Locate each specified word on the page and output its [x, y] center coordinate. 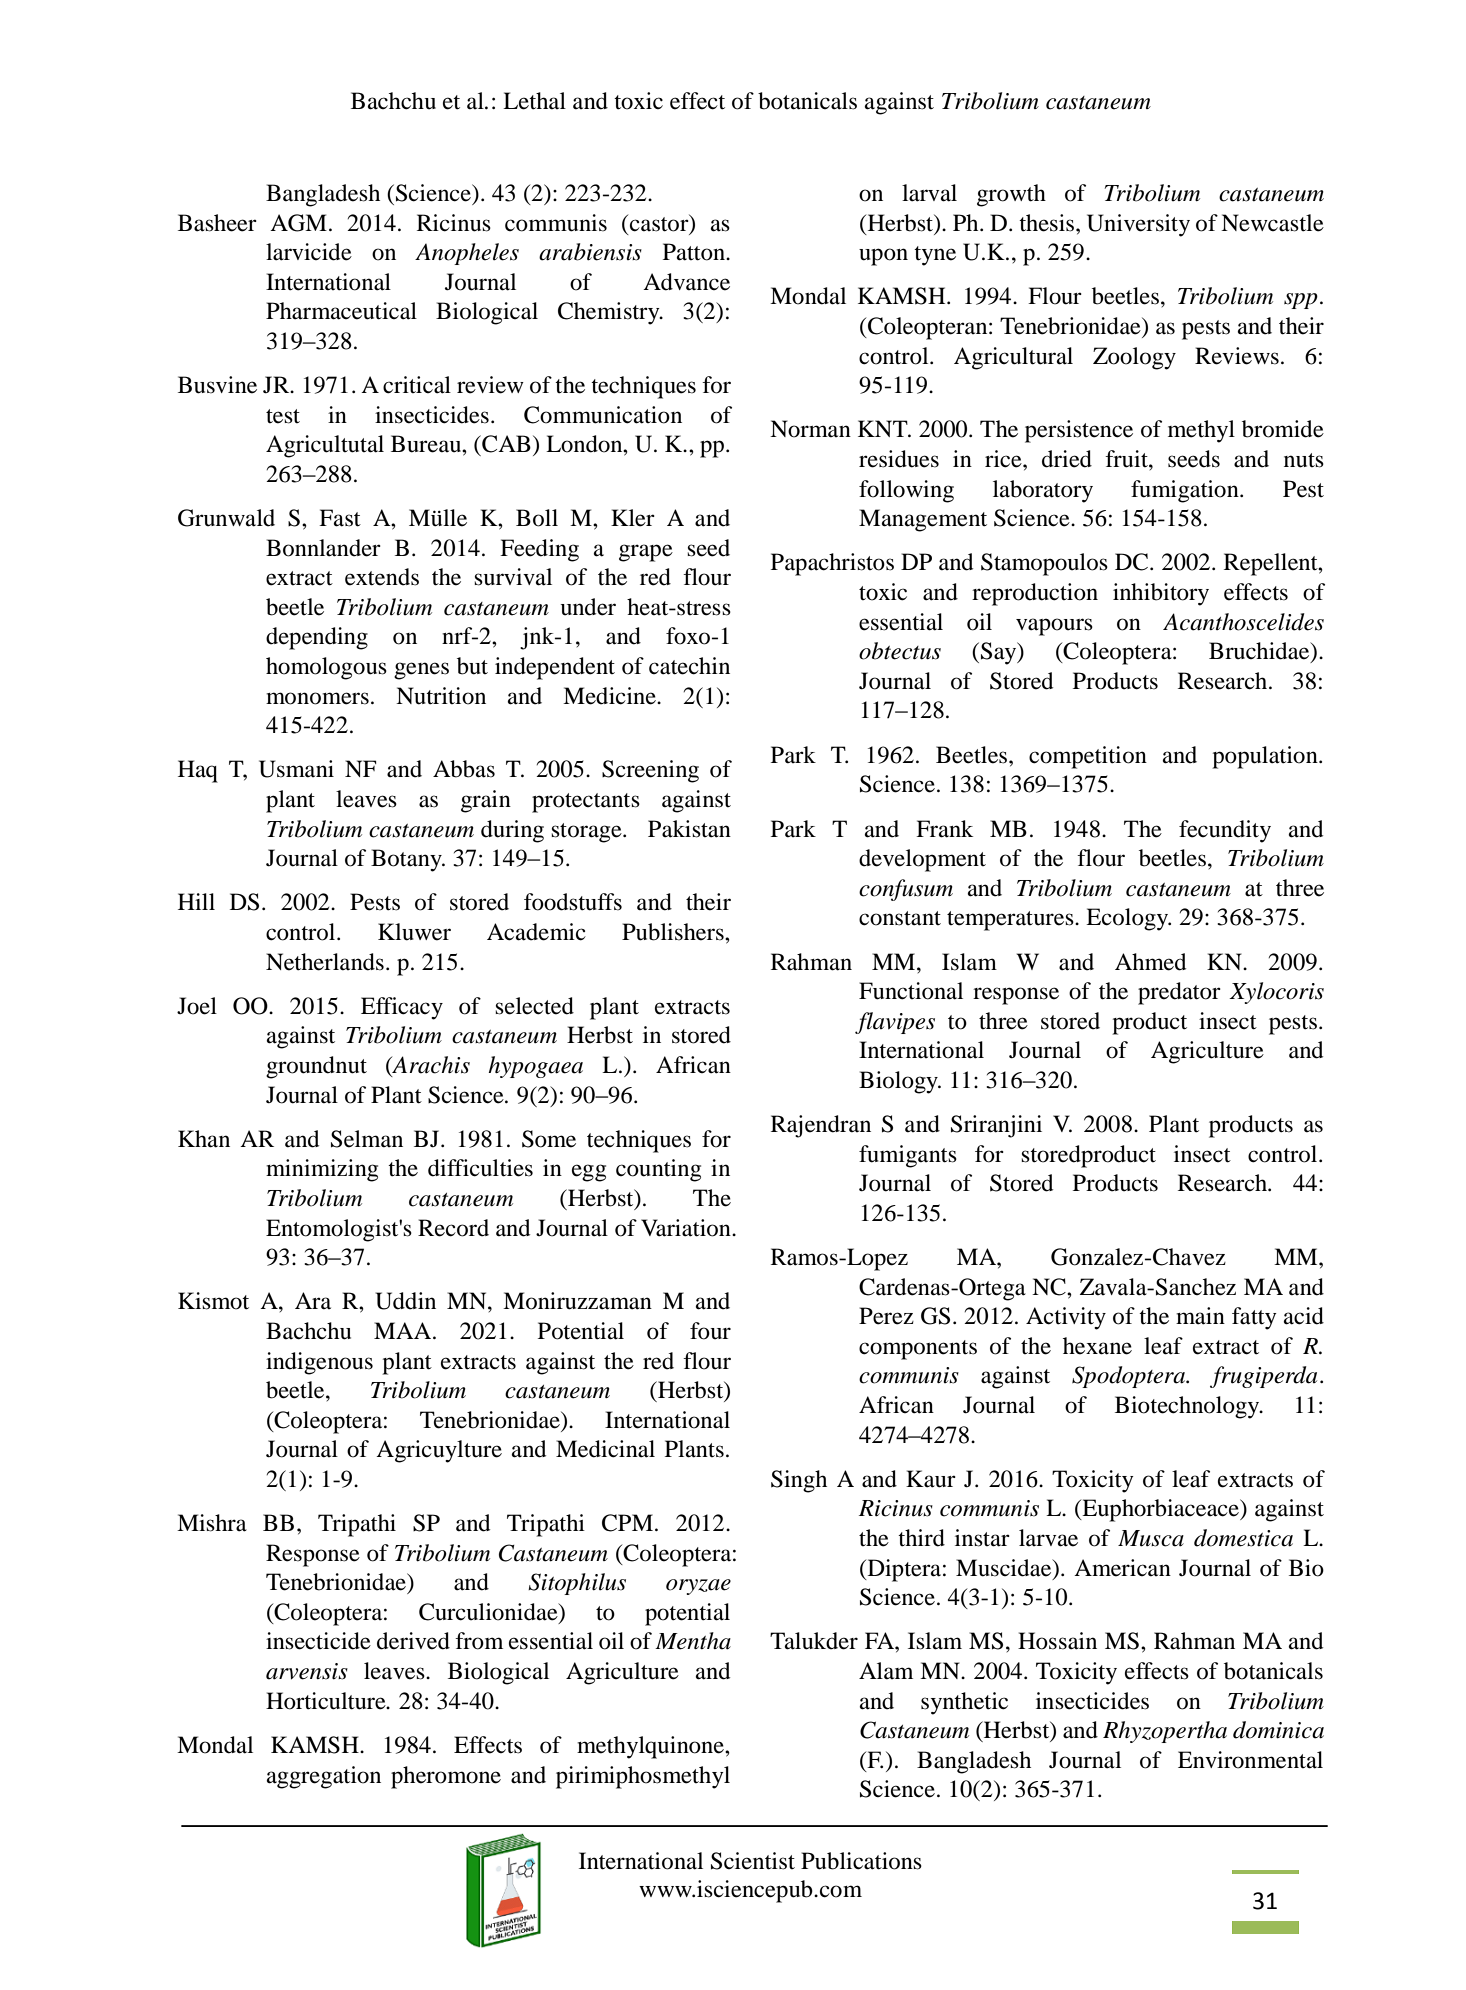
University [1138, 225]
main [1200, 1316]
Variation [687, 1228]
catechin [689, 666]
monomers [317, 698]
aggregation [324, 1777]
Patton [695, 252]
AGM [298, 223]
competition [1088, 757]
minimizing [322, 1170]
